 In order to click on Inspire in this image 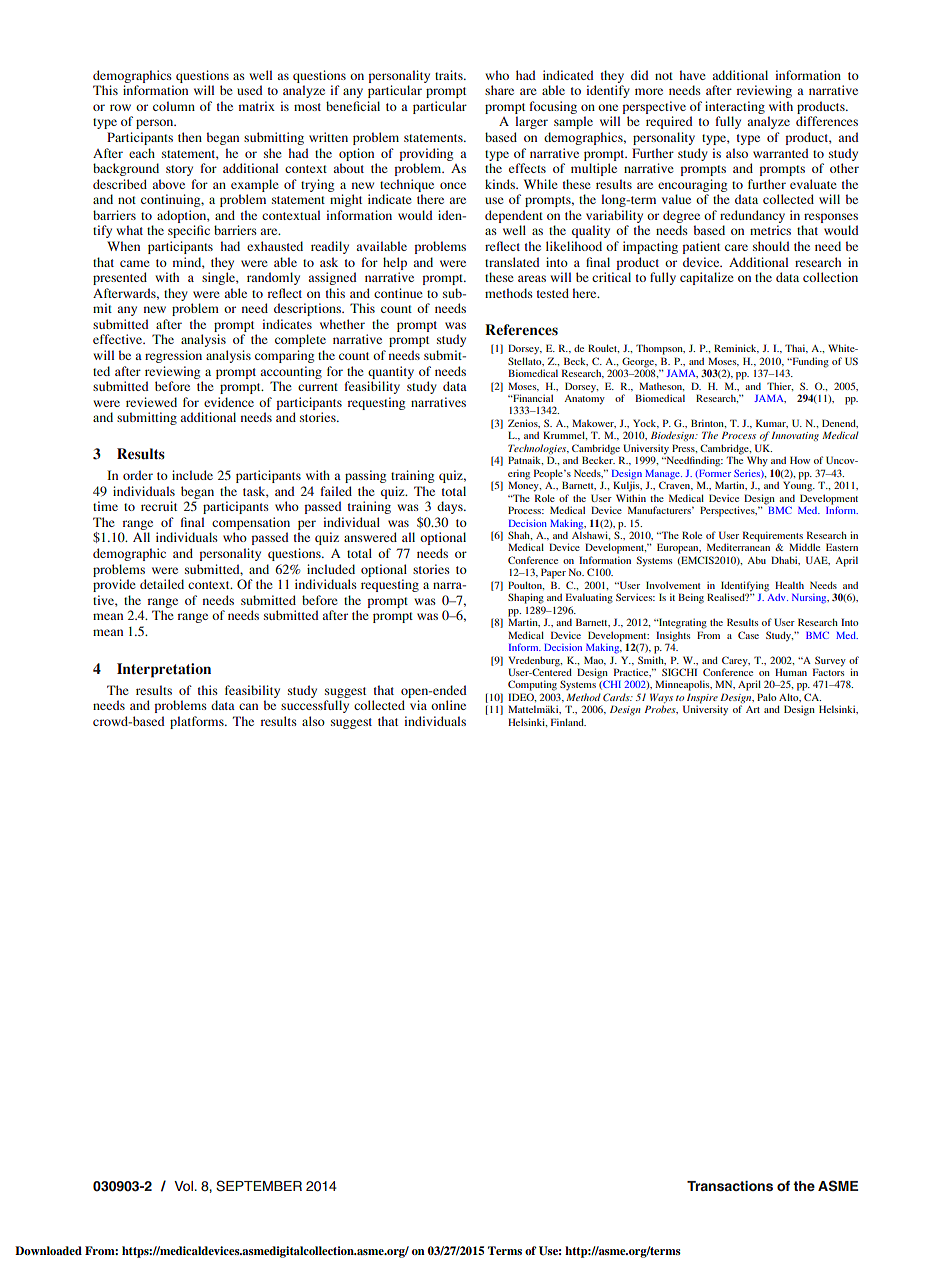, I will do `click(703, 699)`.
